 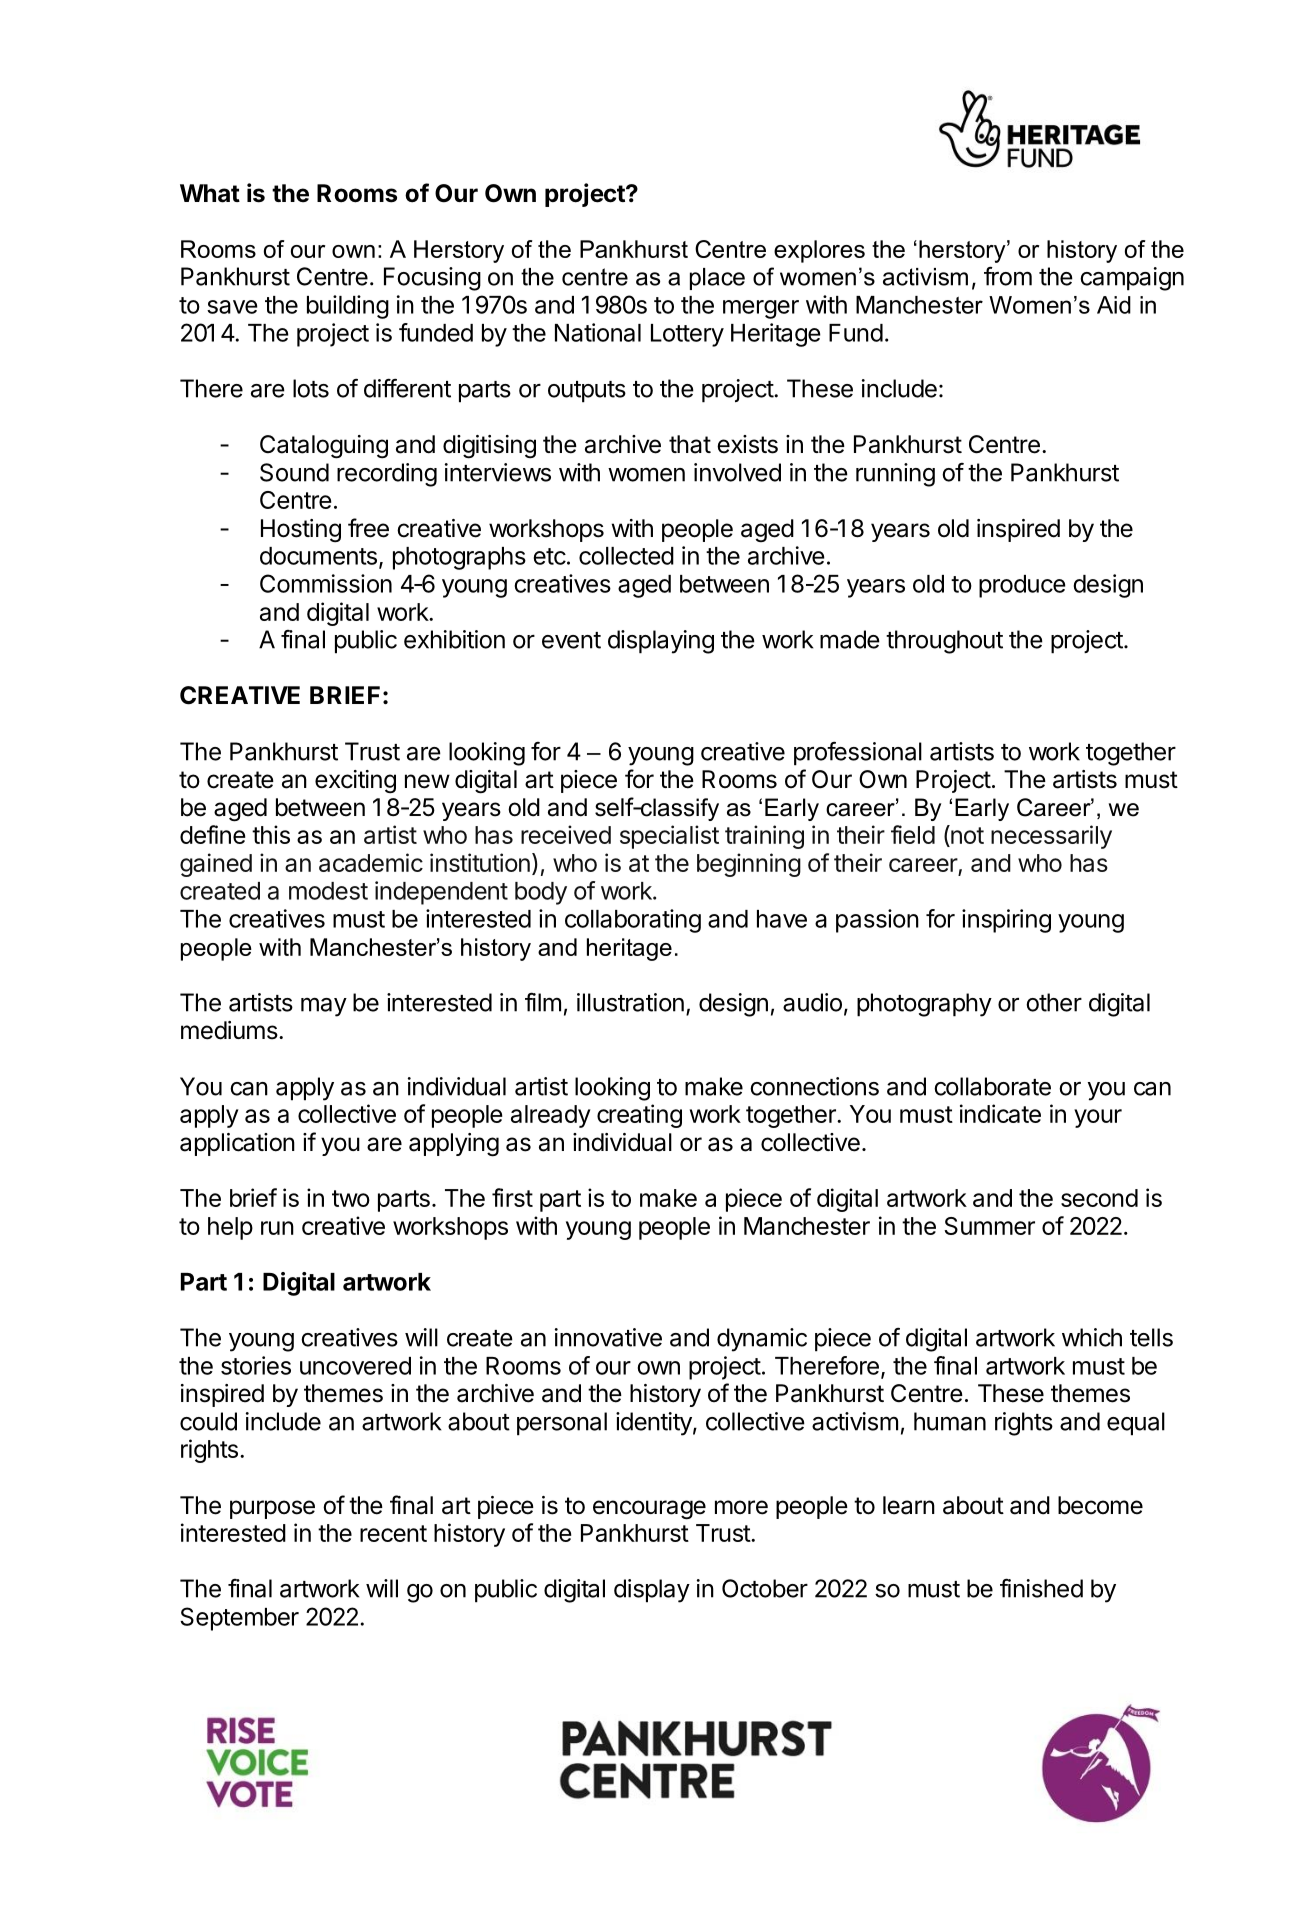 I want to click on place, so click(x=717, y=279).
